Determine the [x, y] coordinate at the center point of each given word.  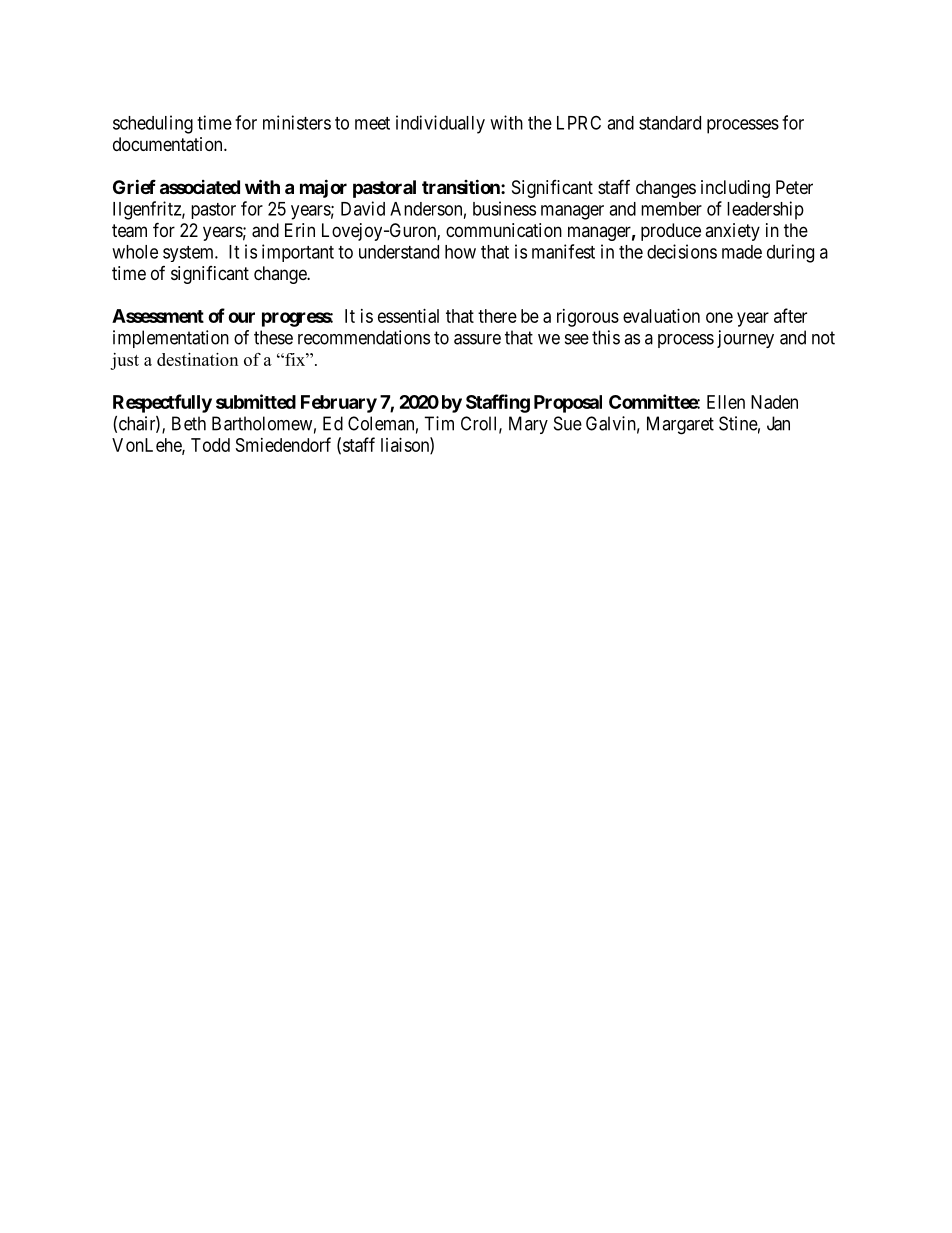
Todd [210, 445]
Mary [528, 425]
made [742, 252]
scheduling [153, 124]
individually [440, 124]
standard [670, 123]
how [460, 252]
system [190, 254]
